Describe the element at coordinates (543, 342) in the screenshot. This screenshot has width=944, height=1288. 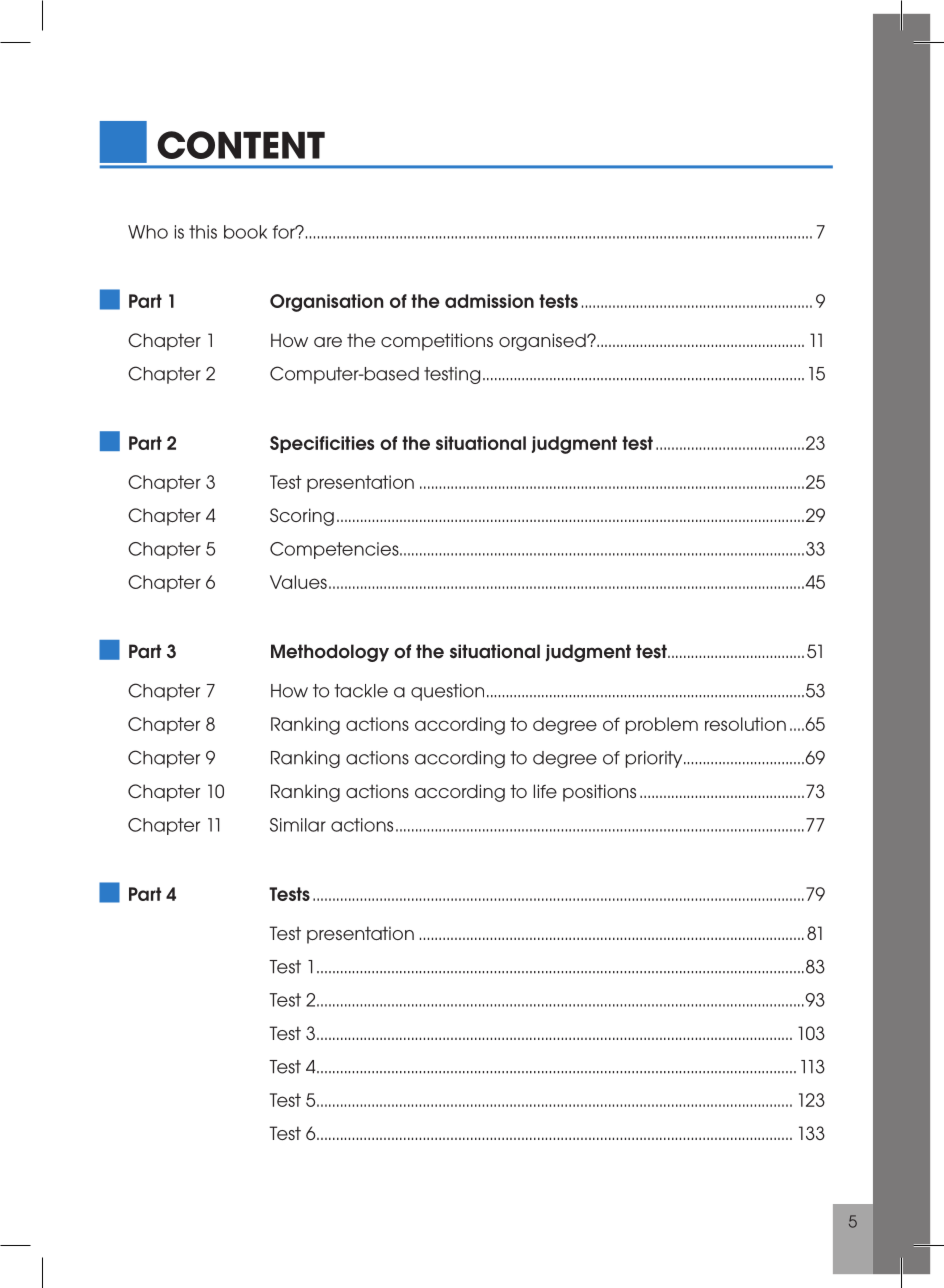
I see `organised` at that location.
